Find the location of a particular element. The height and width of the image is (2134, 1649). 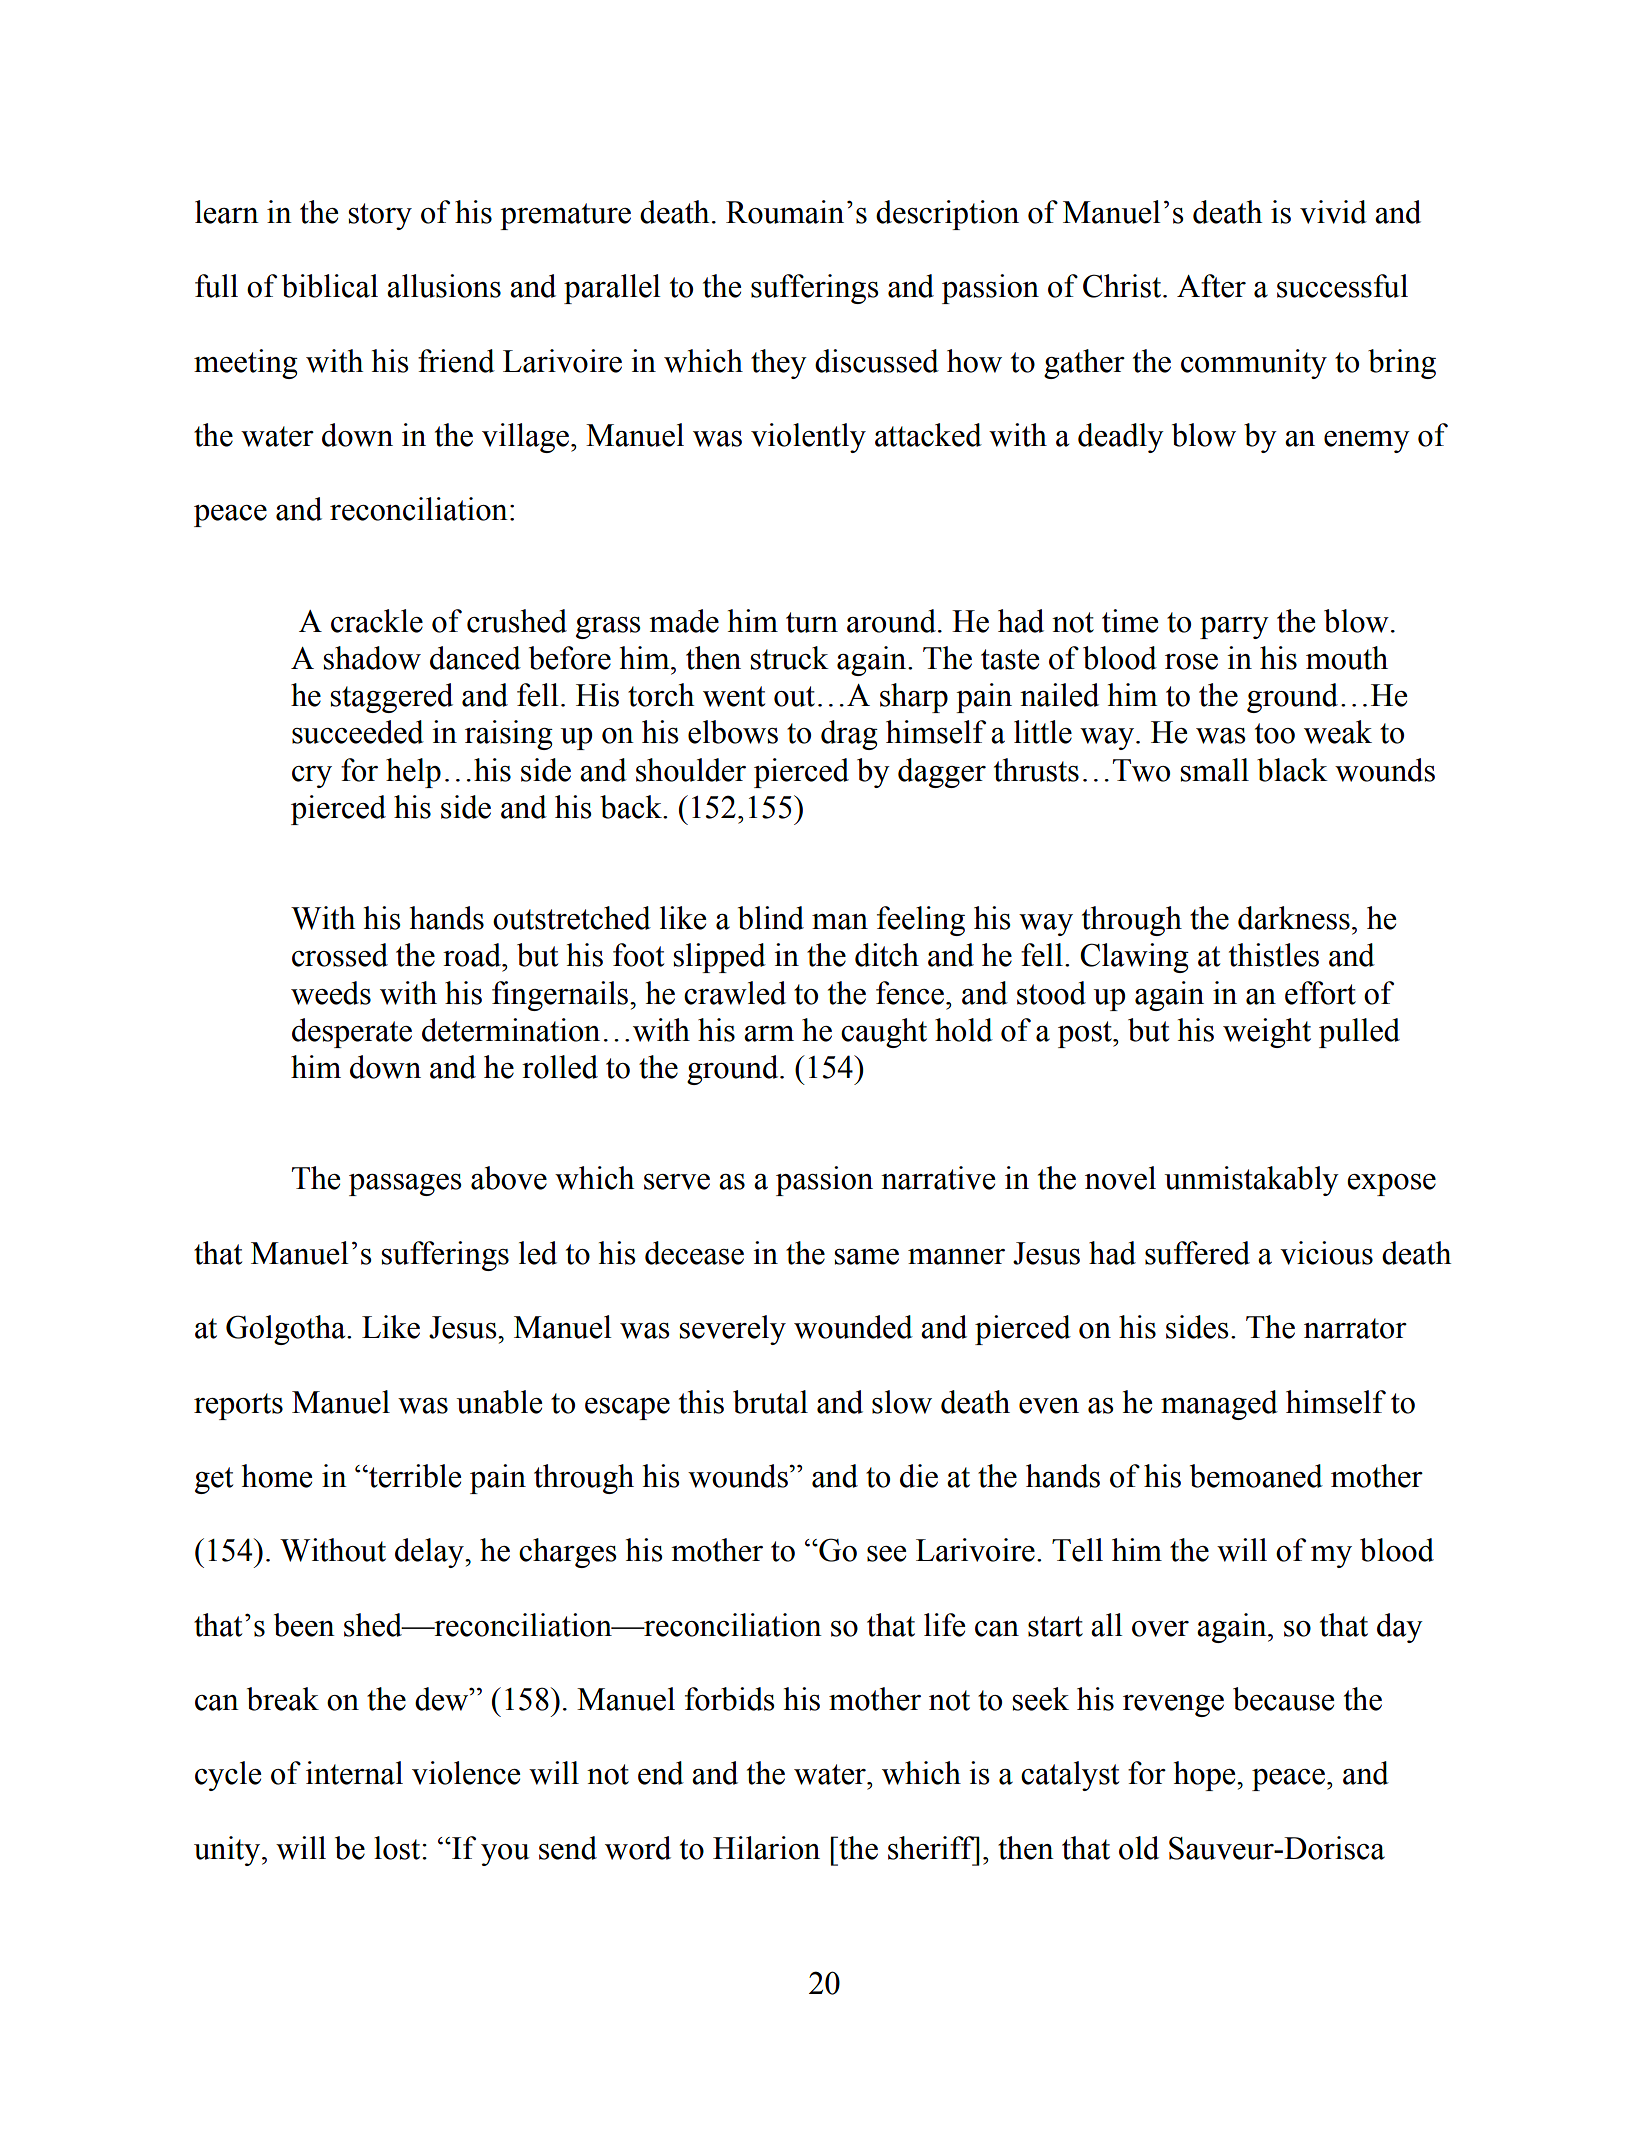

managed is located at coordinates (1219, 1405).
